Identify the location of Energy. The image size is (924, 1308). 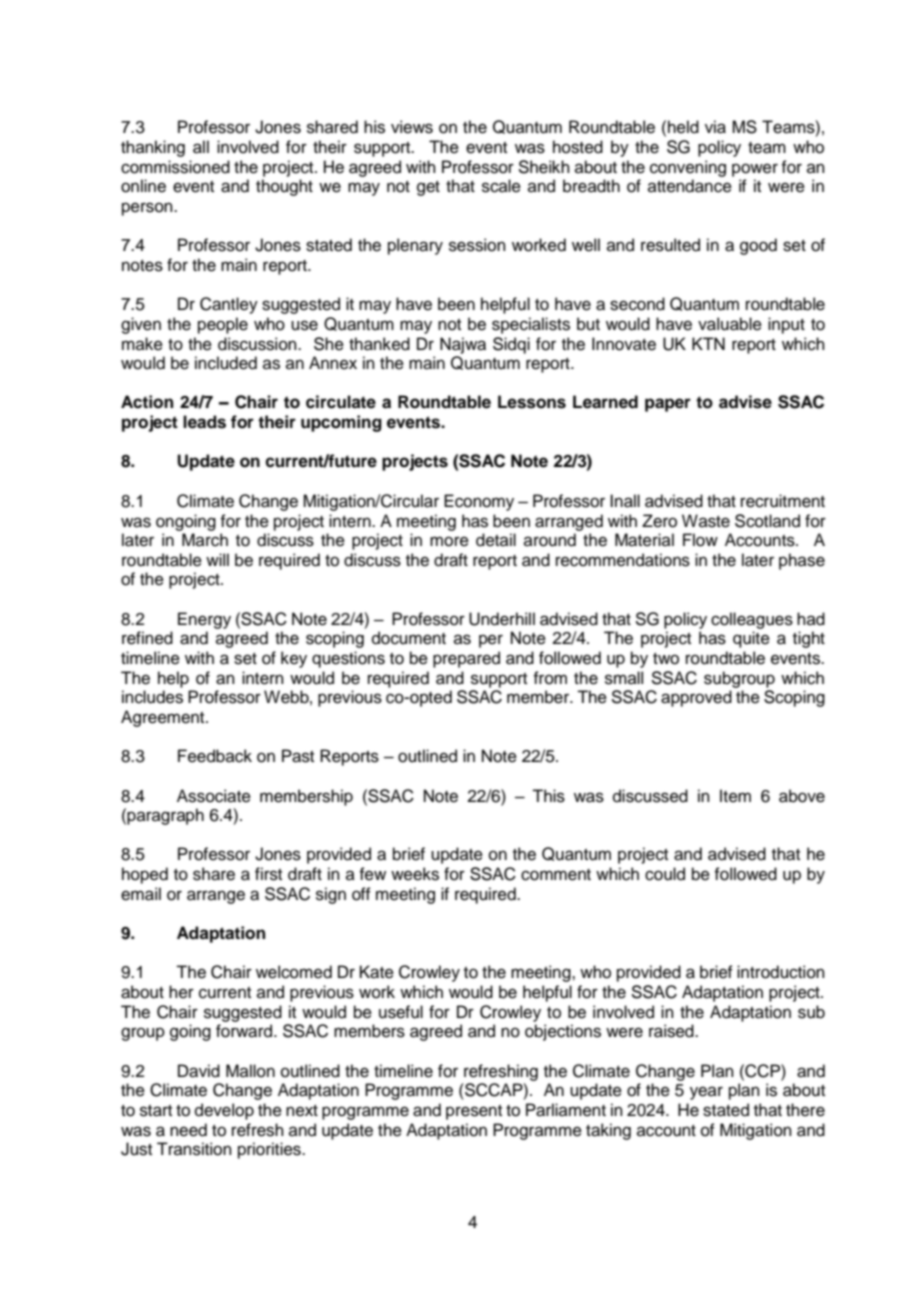
(204, 620).
